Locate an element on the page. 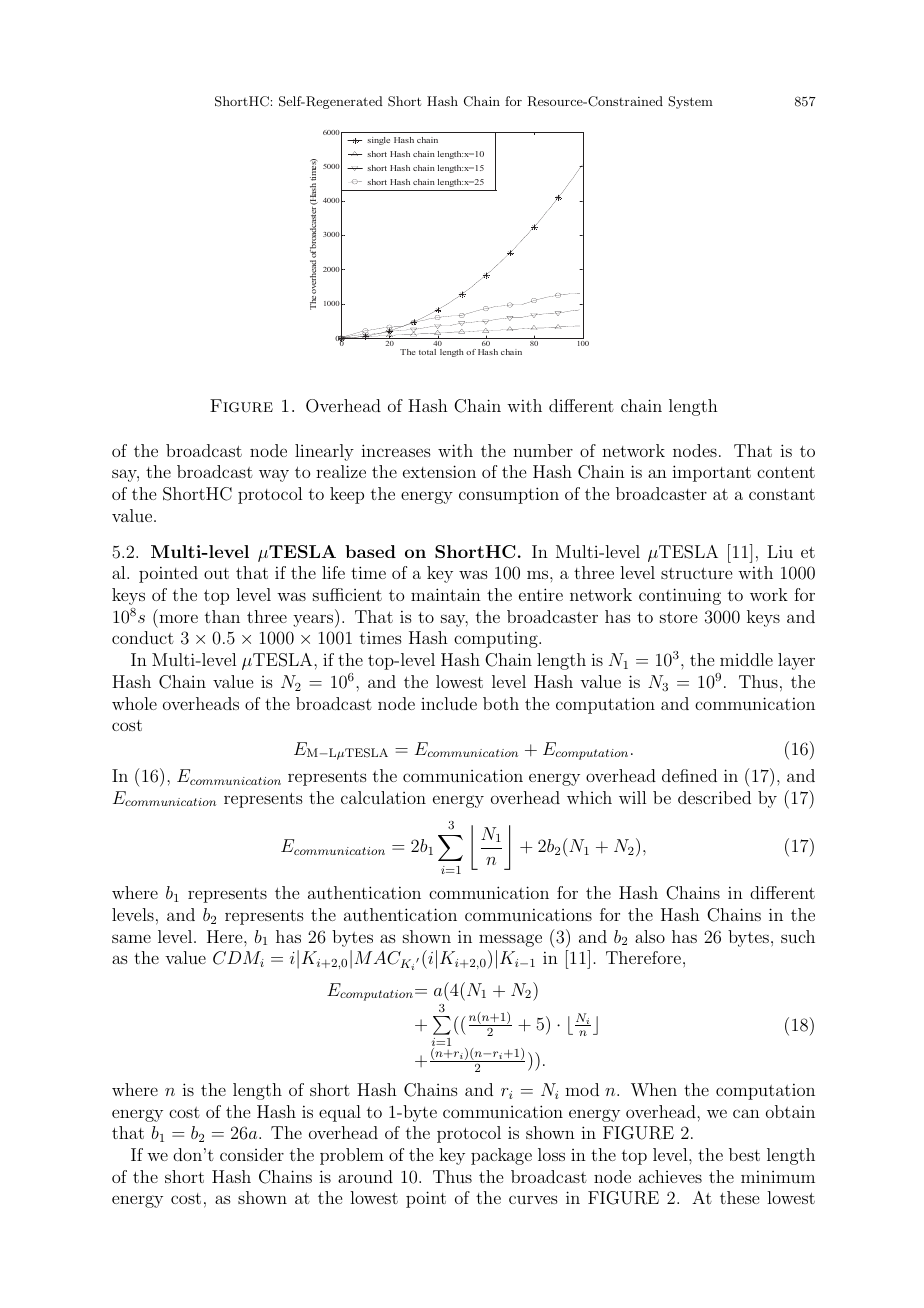 This document has width=924, height=1308. than is located at coordinates (222, 616).
